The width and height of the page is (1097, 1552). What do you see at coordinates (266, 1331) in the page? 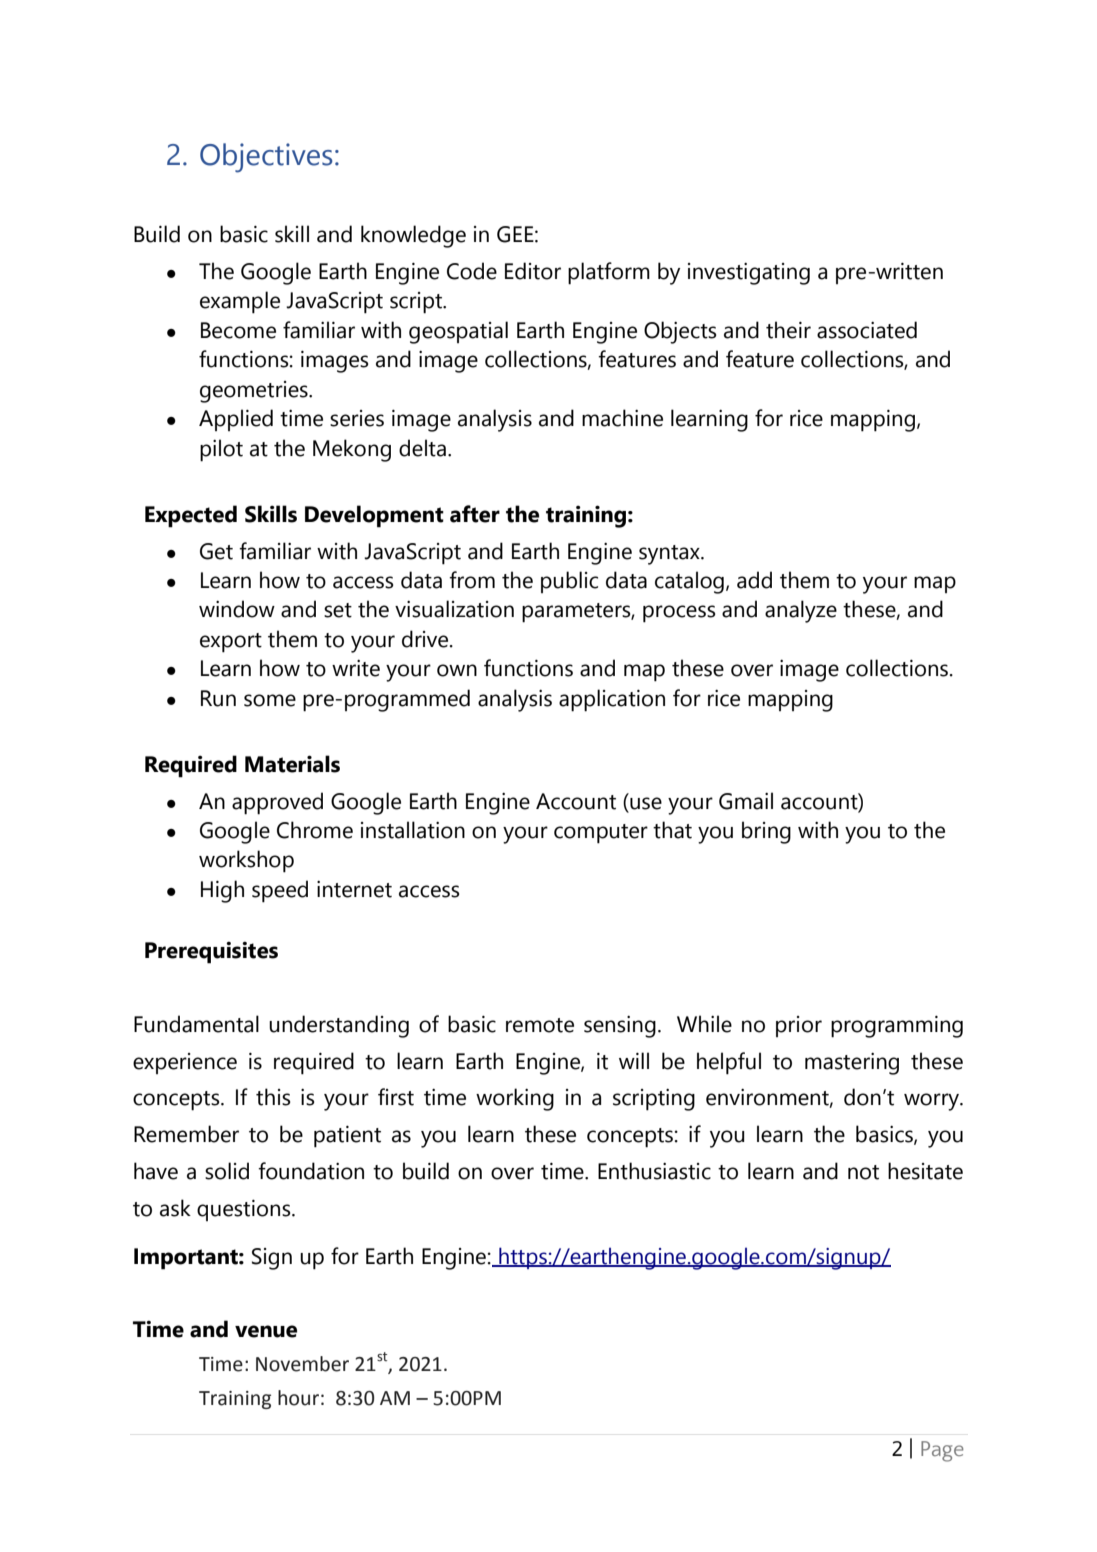
I see `venue` at bounding box center [266, 1331].
